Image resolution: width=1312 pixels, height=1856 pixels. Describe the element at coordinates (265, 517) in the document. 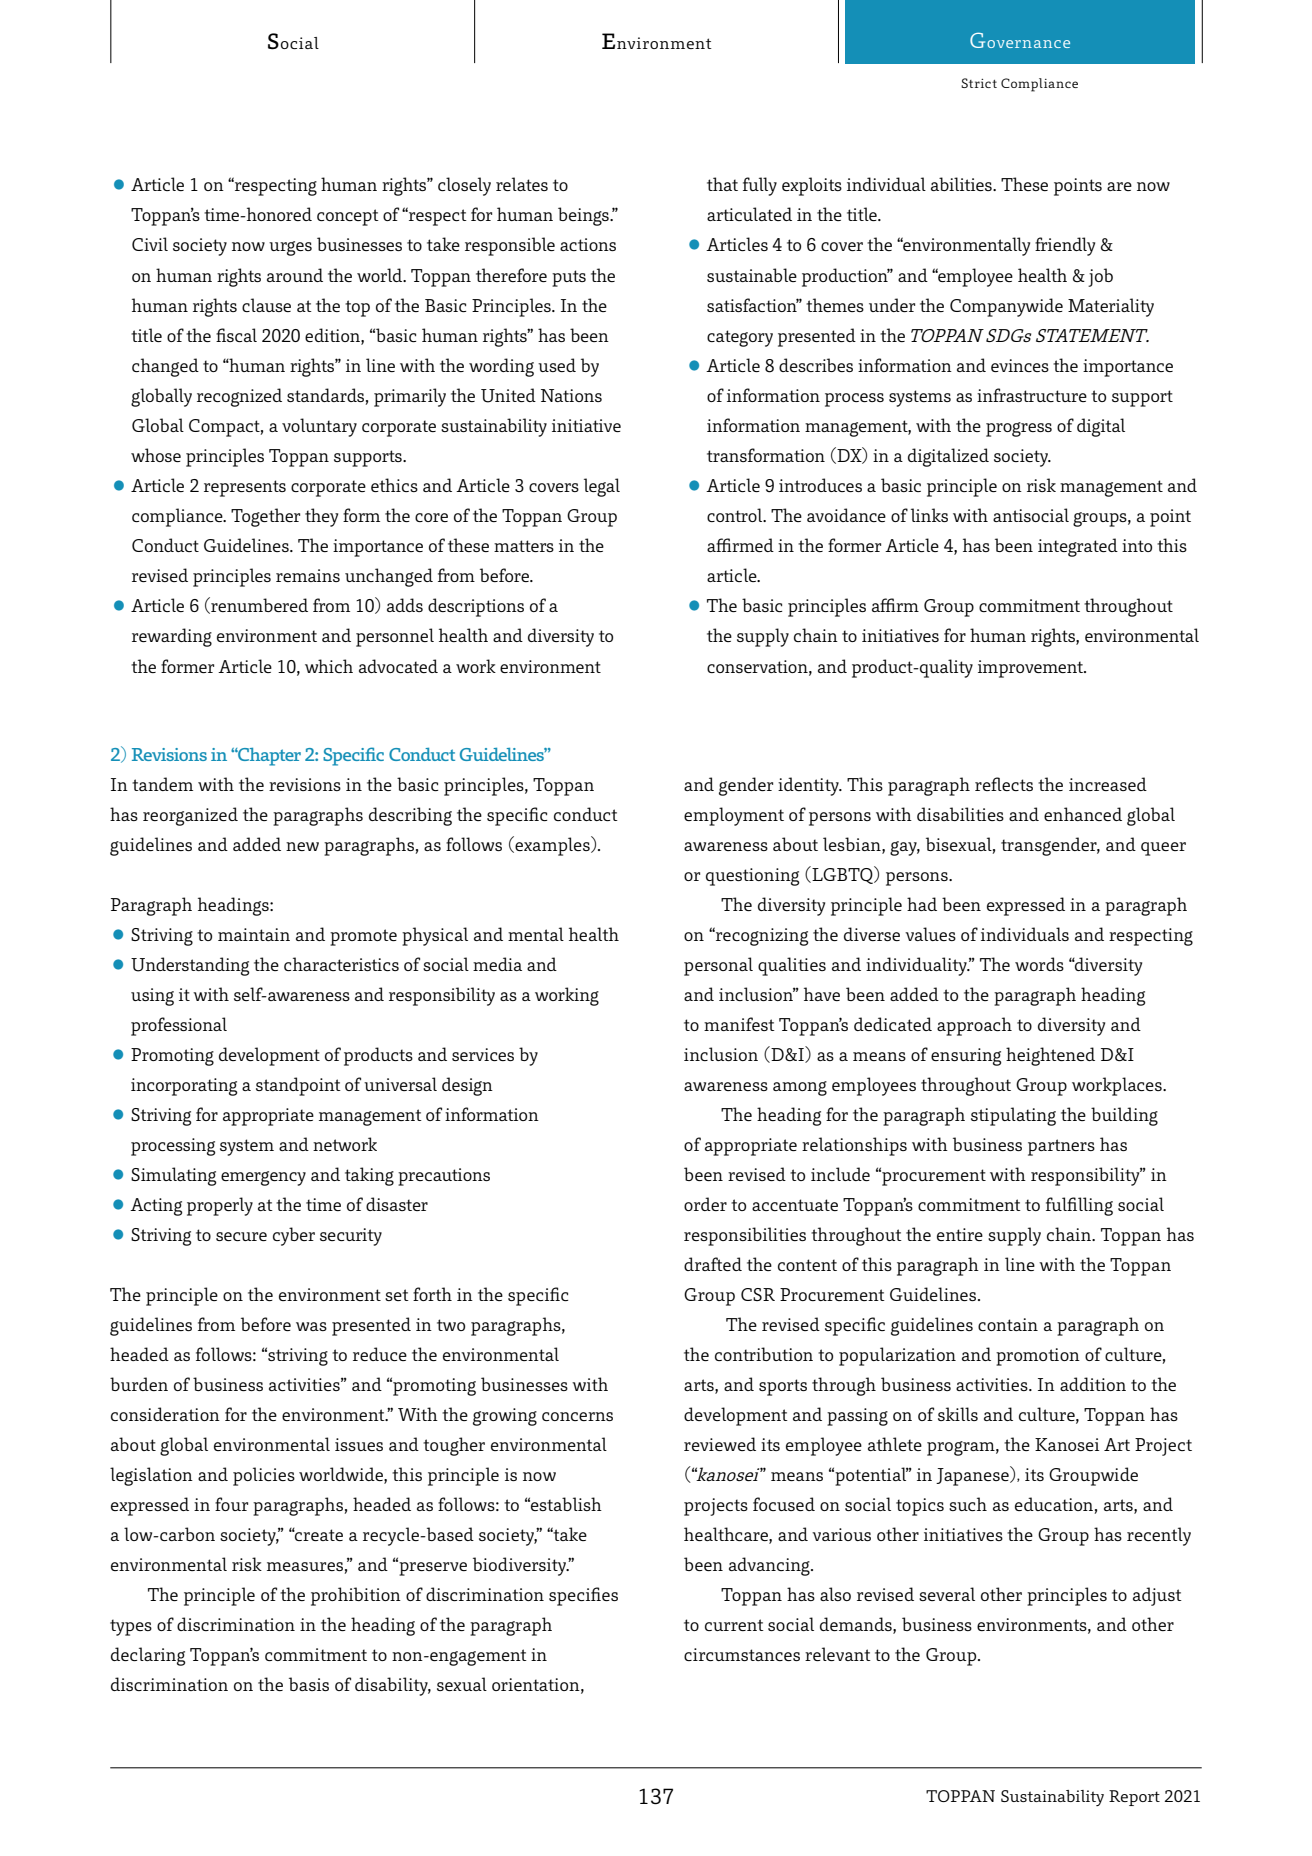

I see `Together` at that location.
